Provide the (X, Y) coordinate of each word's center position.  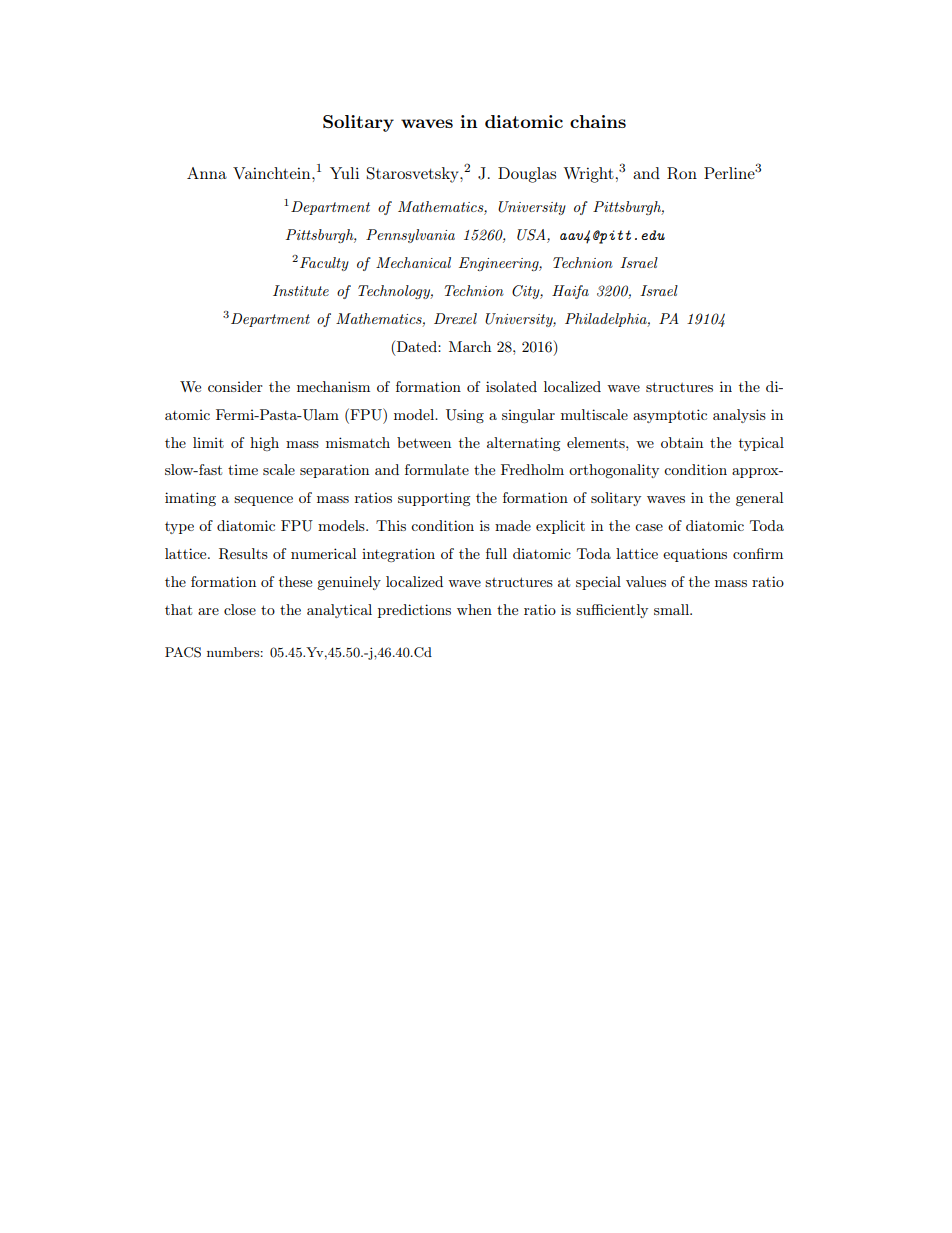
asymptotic (670, 416)
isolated (511, 386)
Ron (682, 173)
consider (235, 386)
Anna (207, 173)
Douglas (527, 175)
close (240, 609)
